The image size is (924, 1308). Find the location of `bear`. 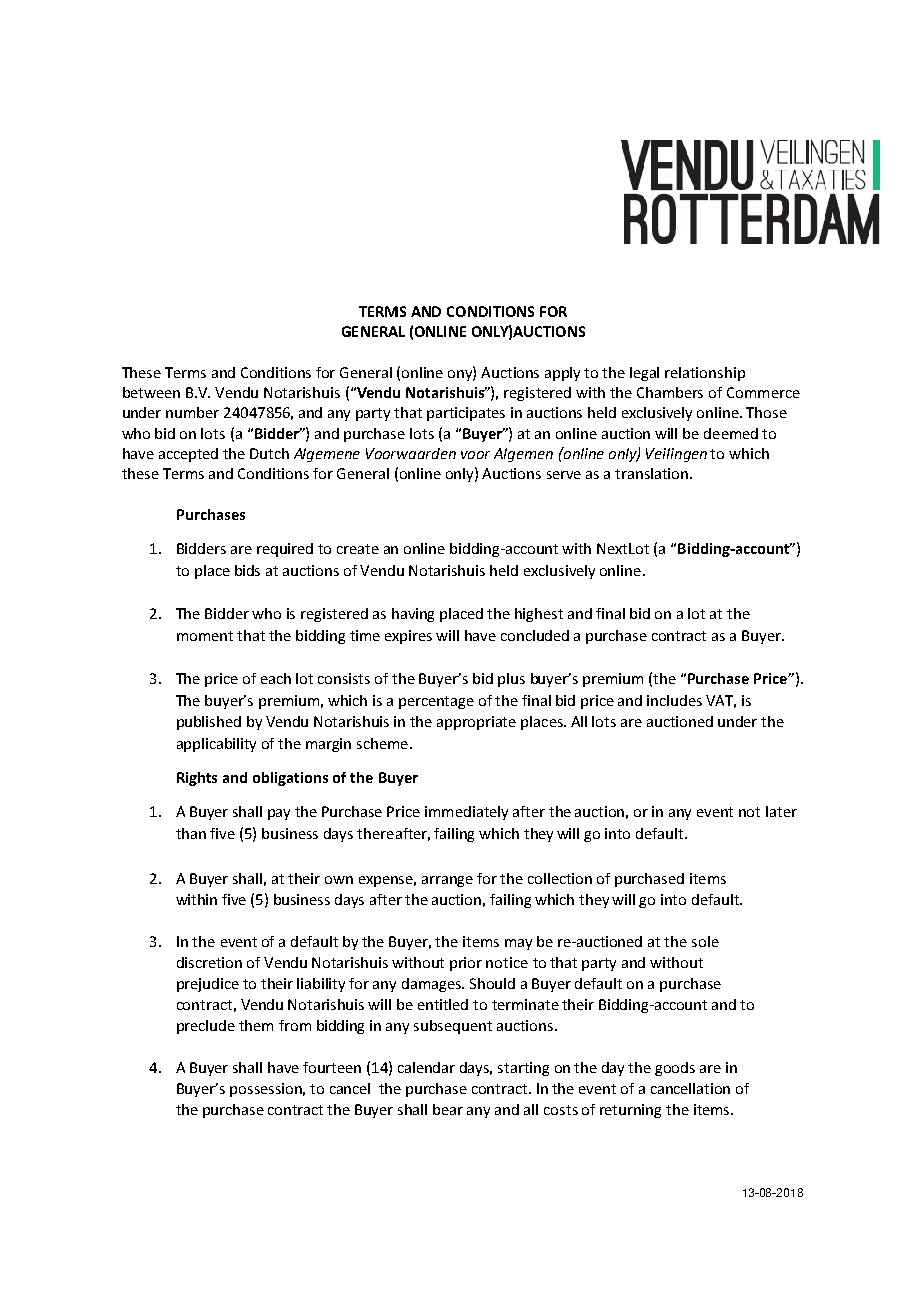

bear is located at coordinates (448, 1109).
